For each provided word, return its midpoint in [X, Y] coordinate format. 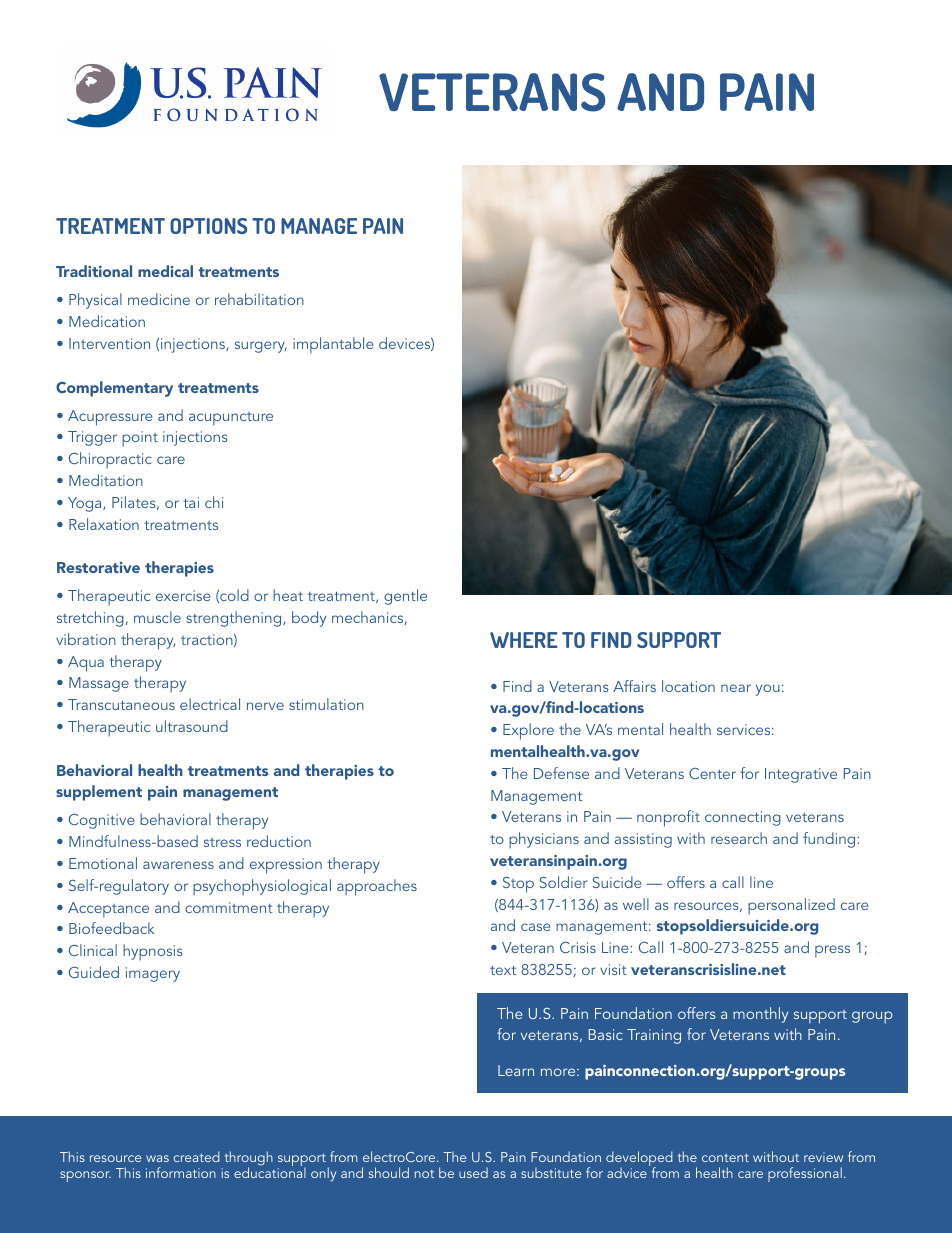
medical [165, 271]
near [736, 688]
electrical [210, 704]
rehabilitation [259, 299]
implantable [333, 345]
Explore [528, 731]
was [157, 1158]
